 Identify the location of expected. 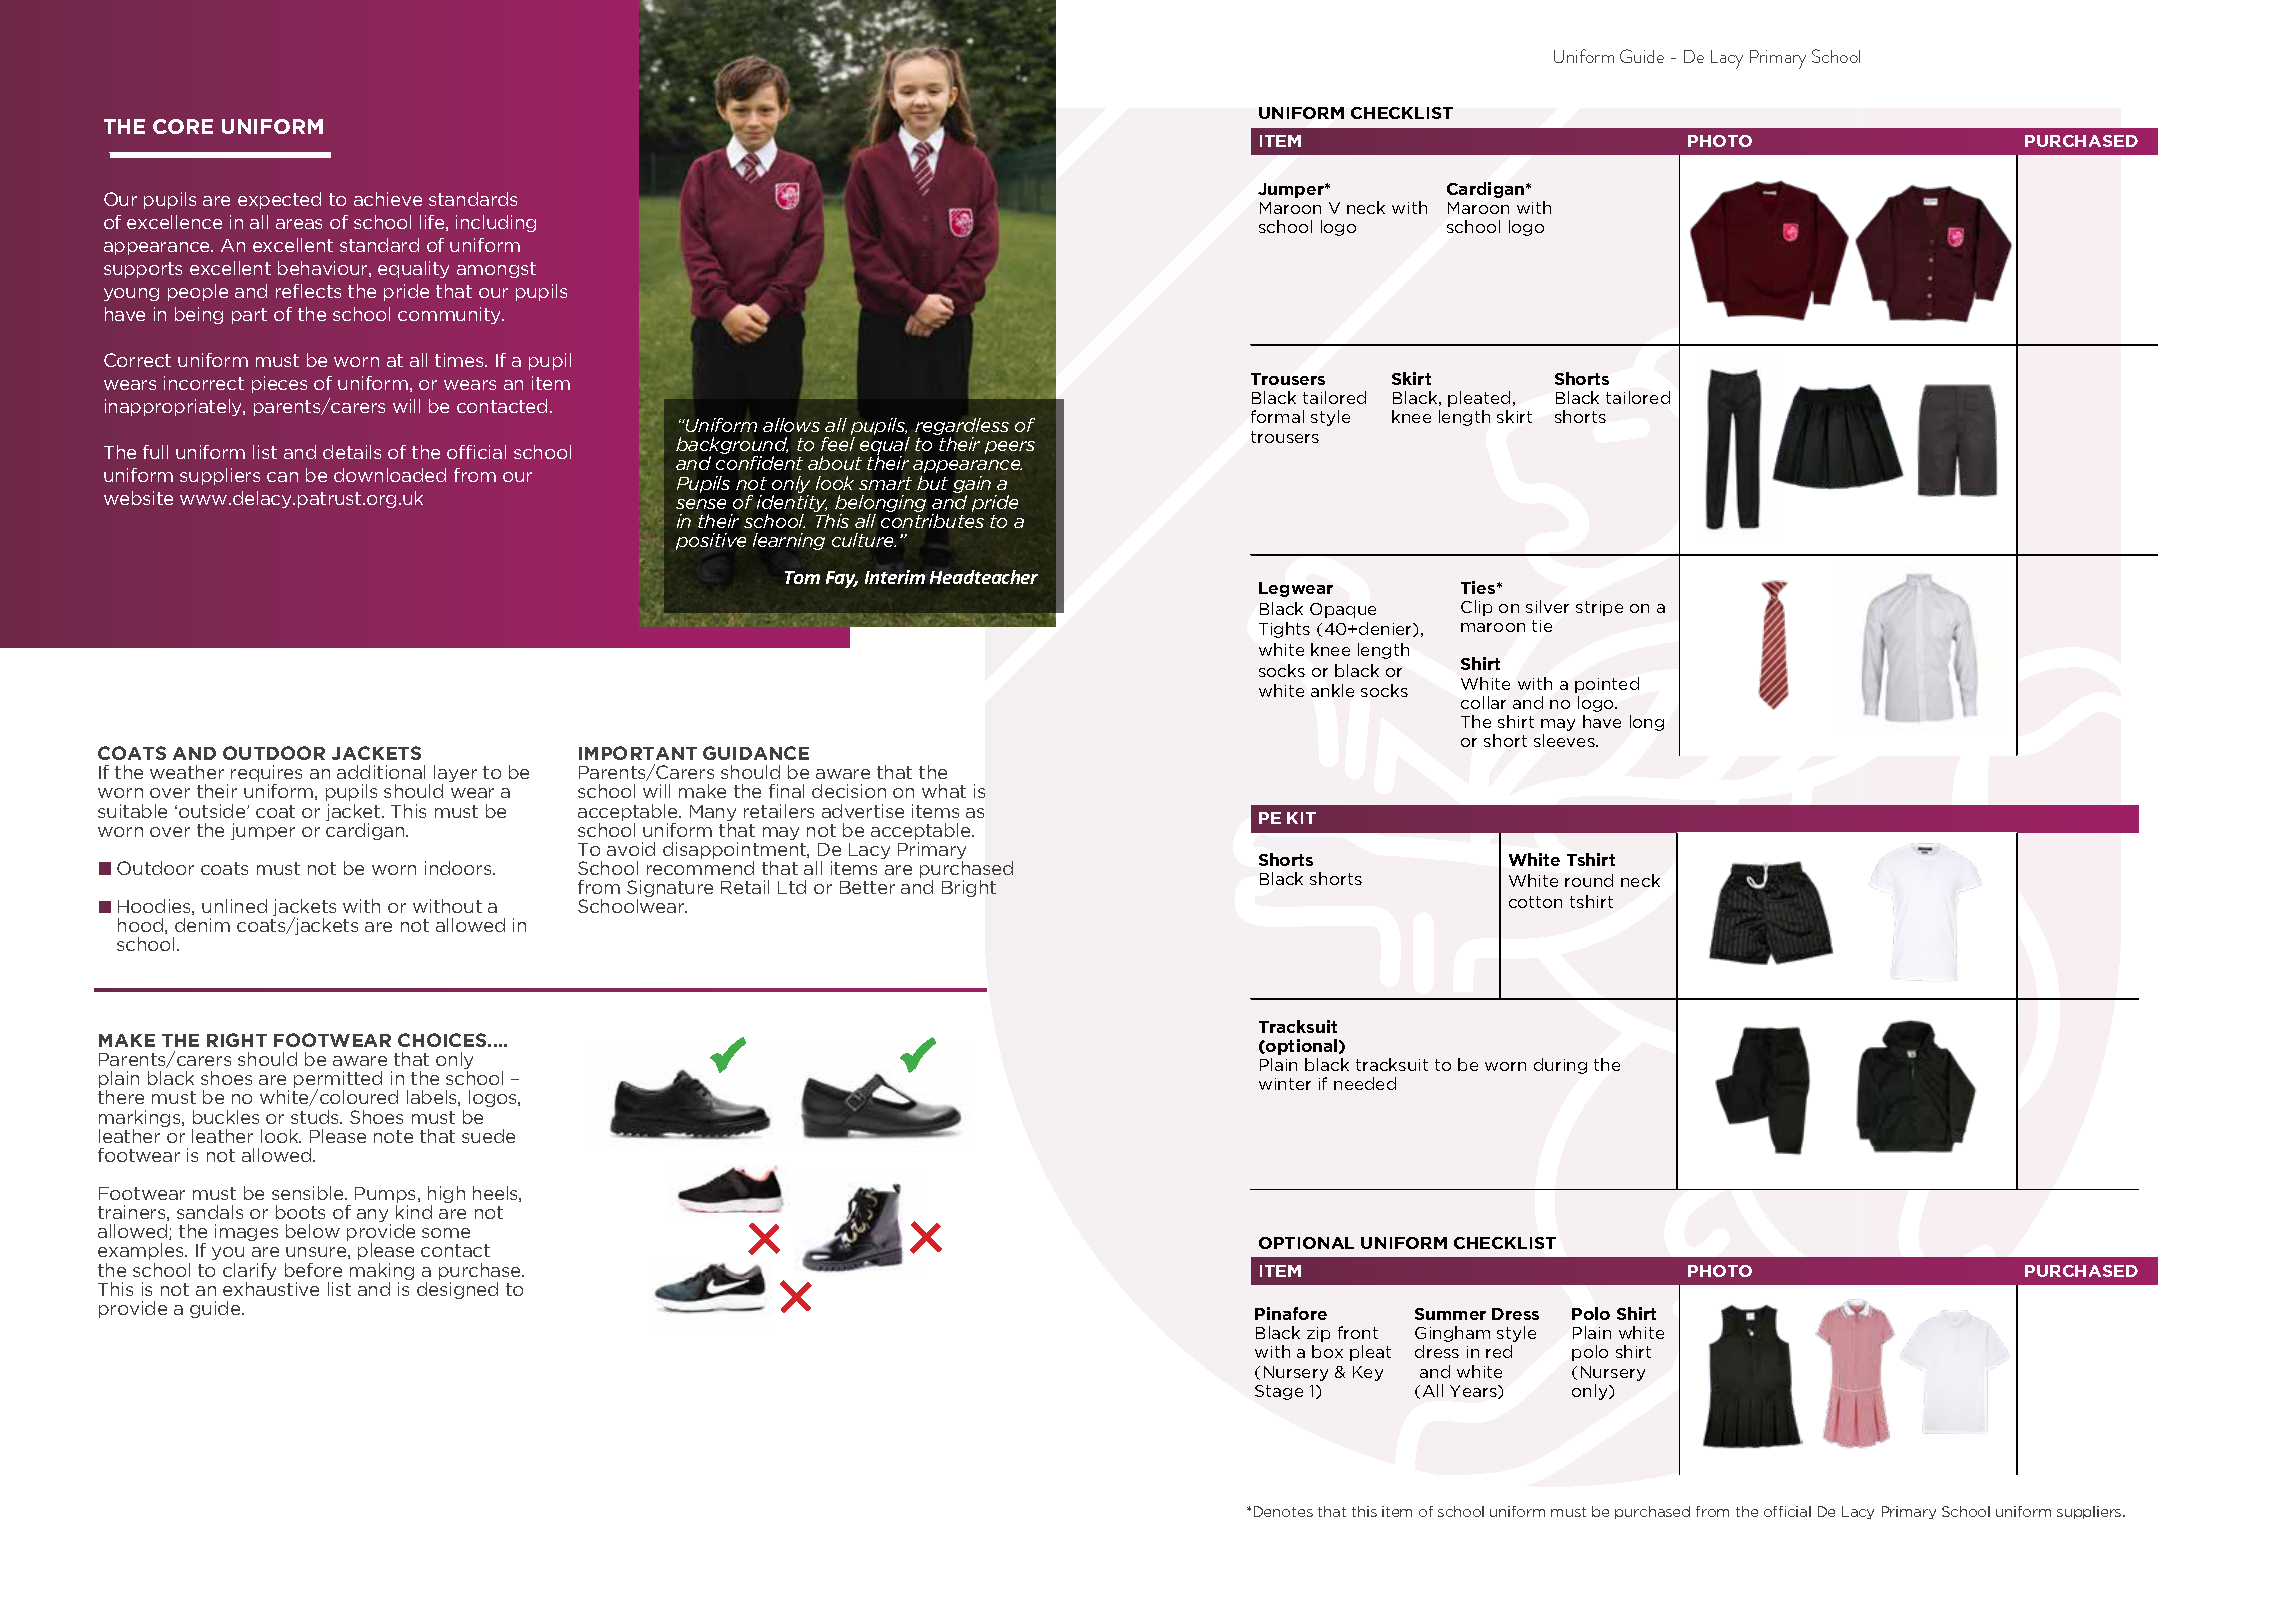
(279, 200).
